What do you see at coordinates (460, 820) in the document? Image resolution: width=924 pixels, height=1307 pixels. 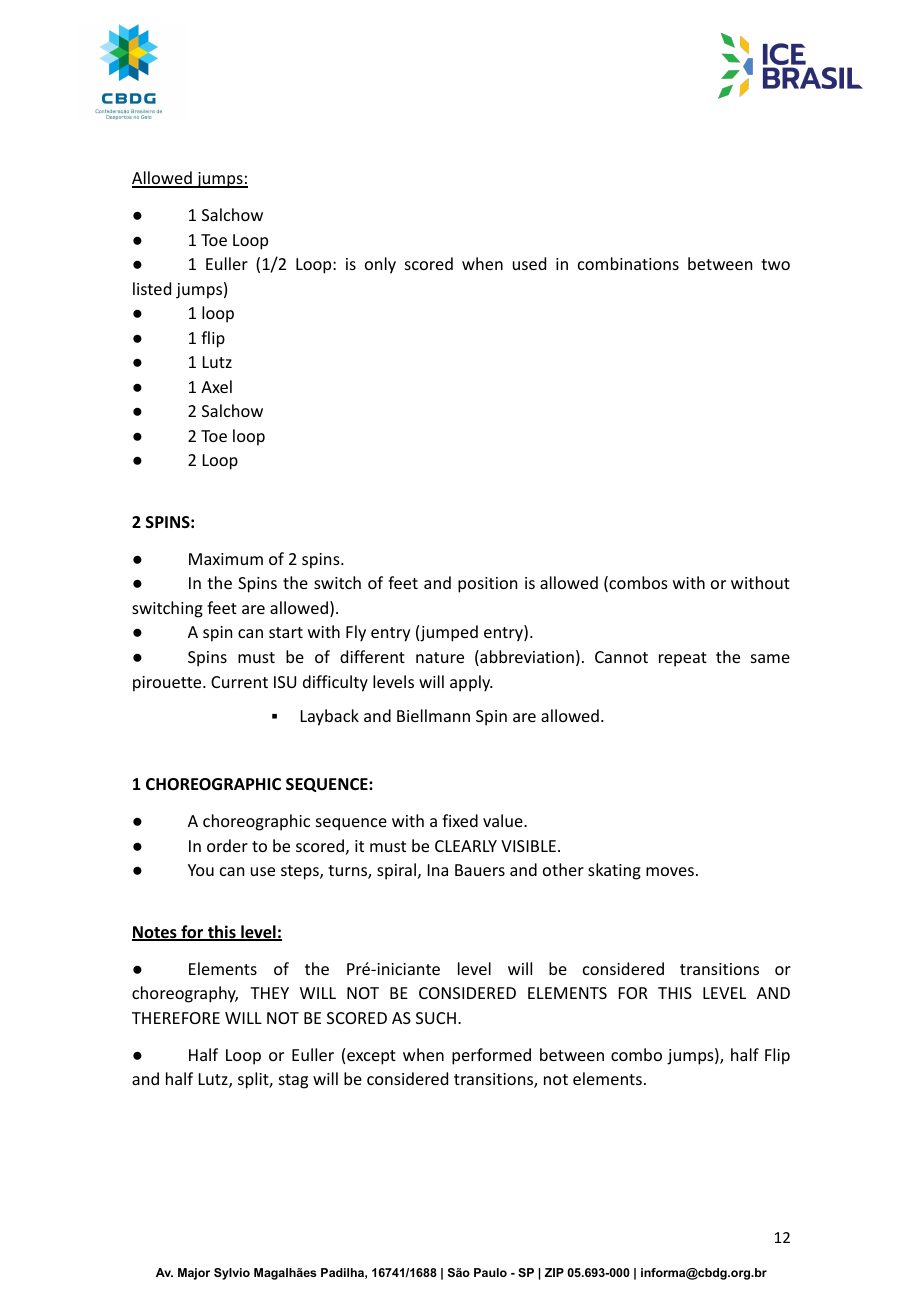 I see `fixed` at bounding box center [460, 820].
